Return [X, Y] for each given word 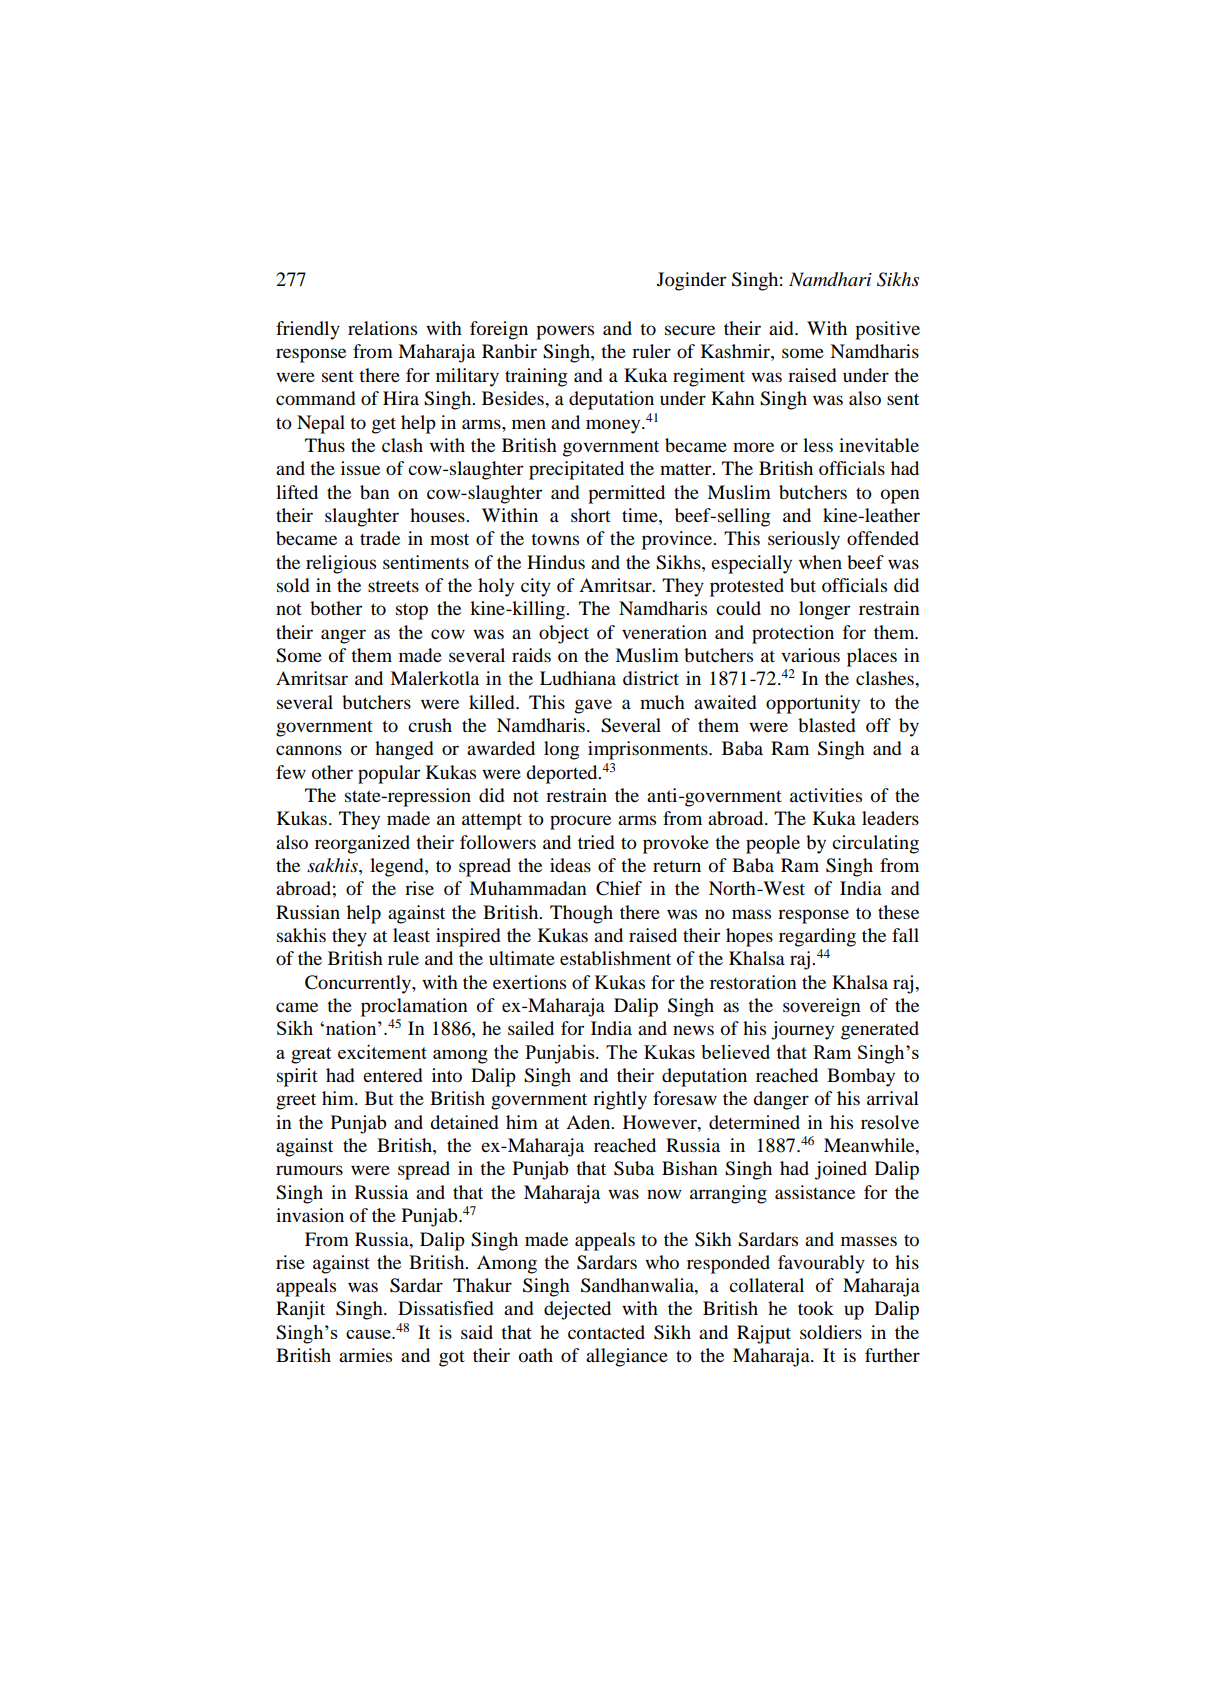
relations [382, 328]
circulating [875, 844]
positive [887, 330]
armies [365, 1355]
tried [596, 842]
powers [565, 332]
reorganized [362, 844]
